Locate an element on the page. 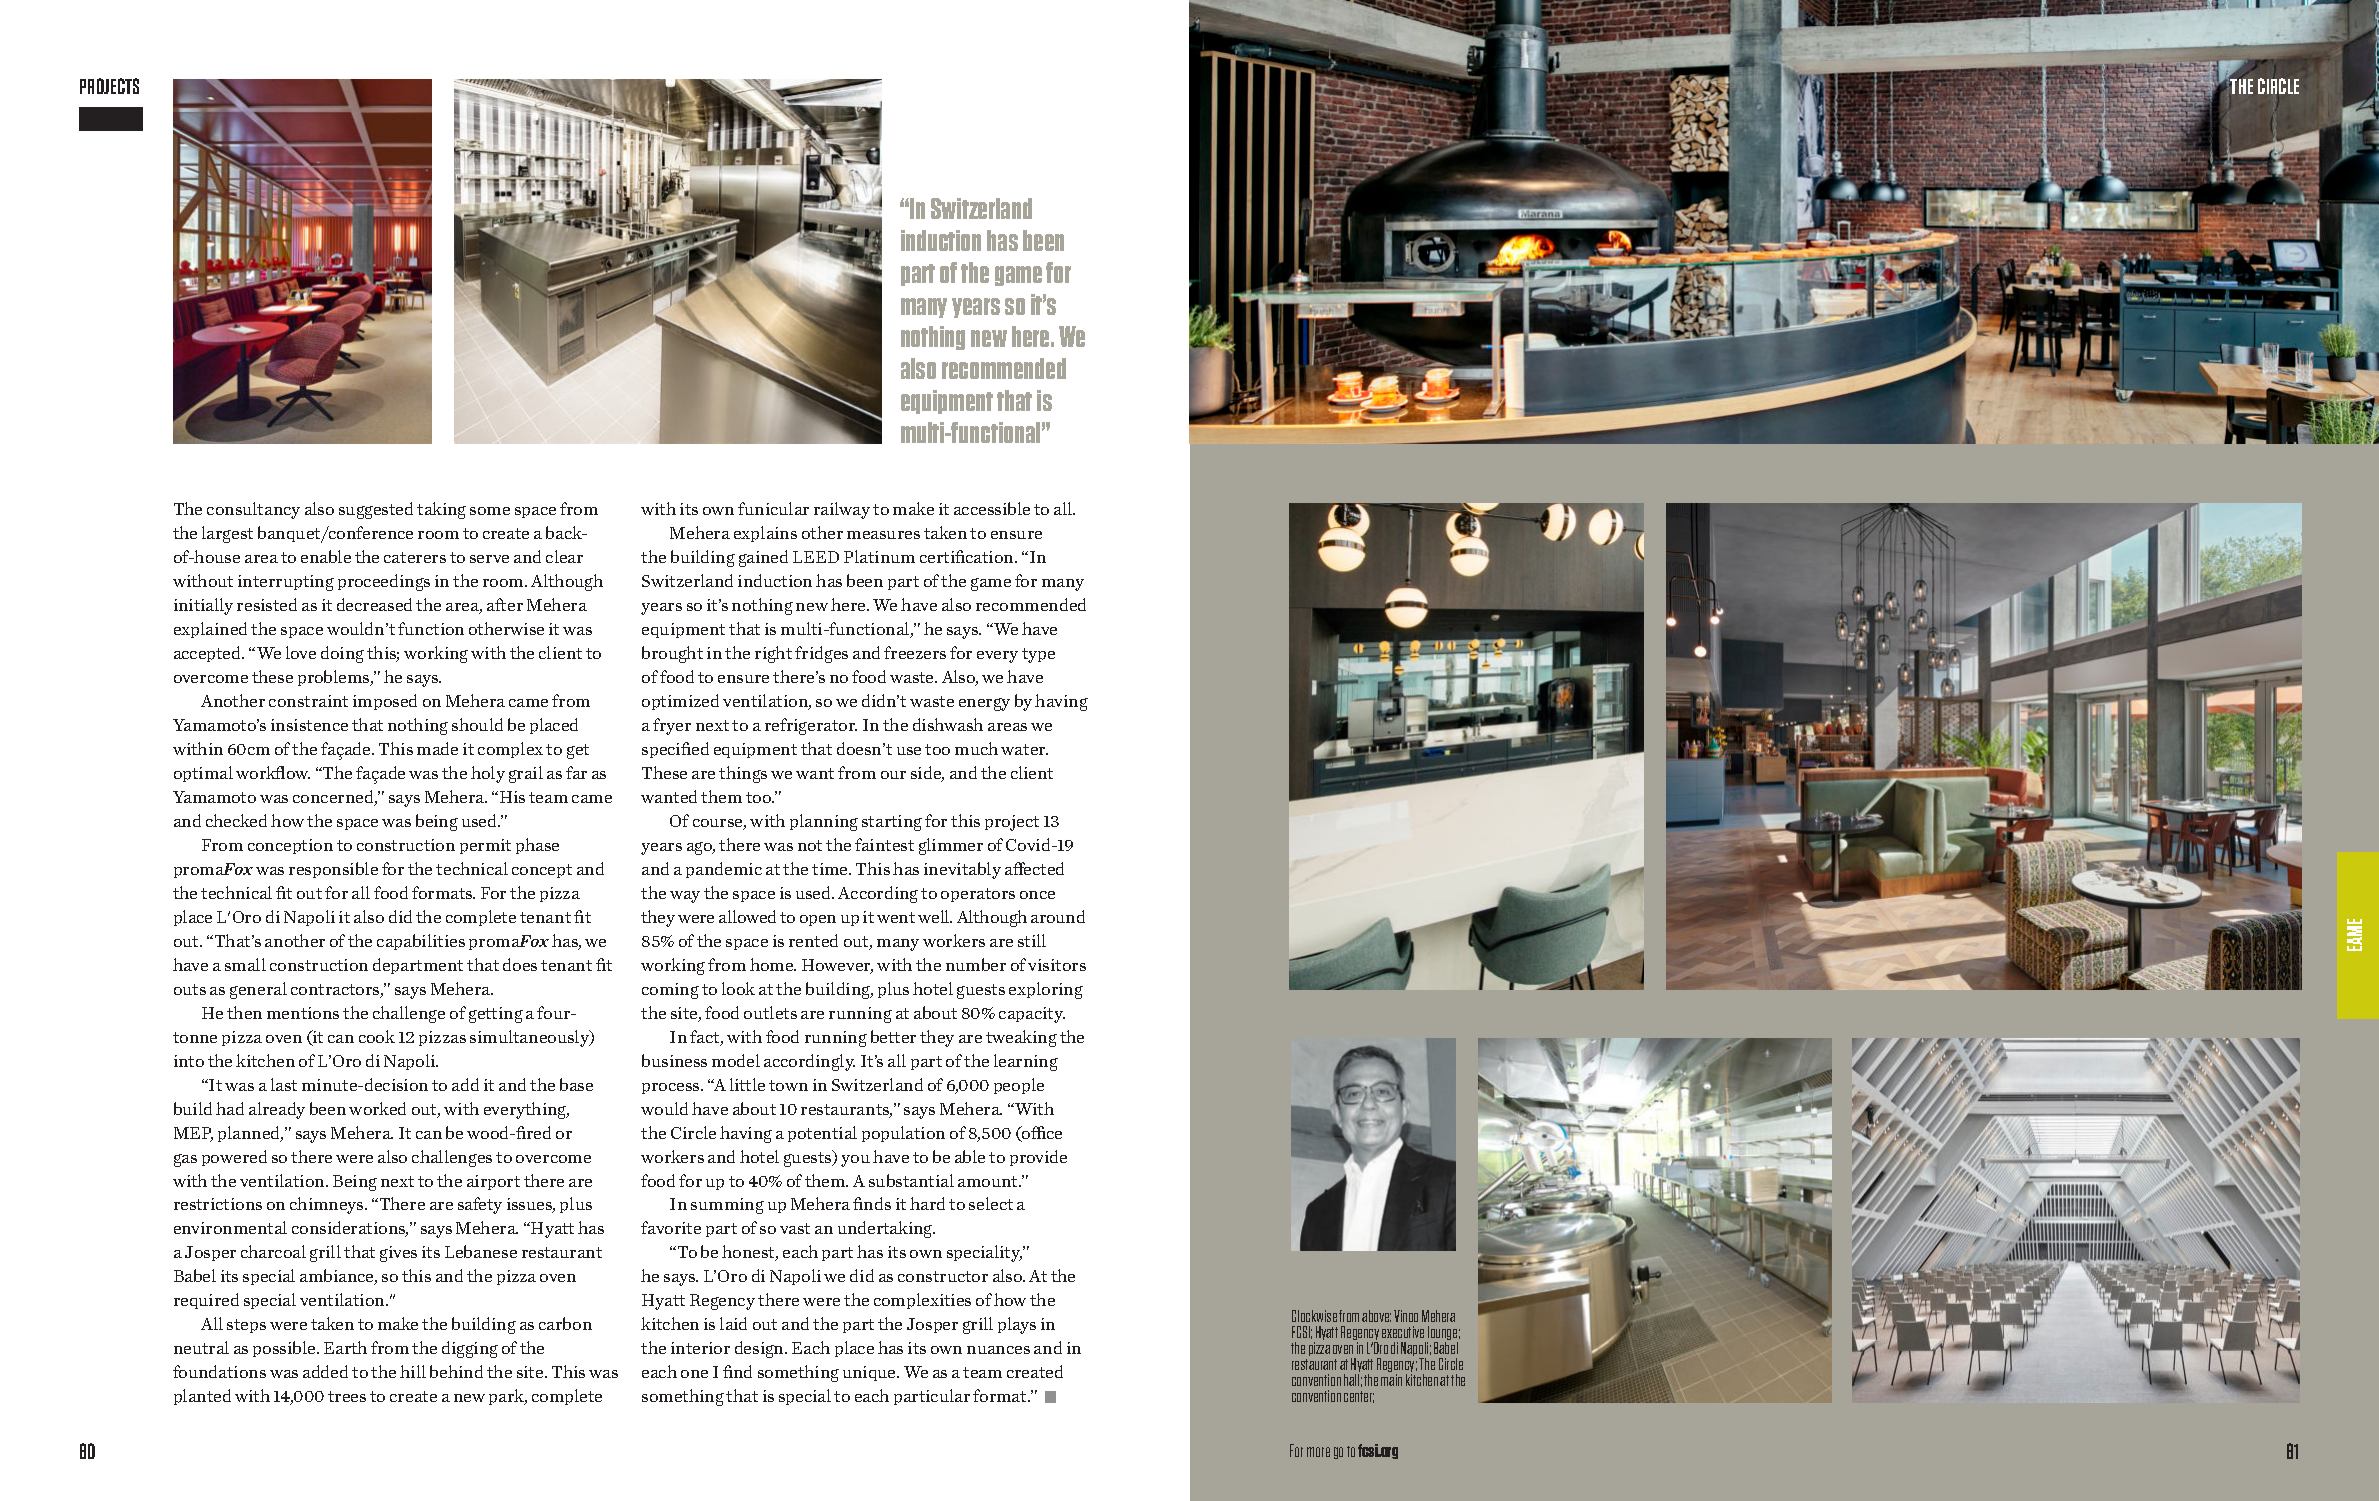  workflow is located at coordinates (273, 772).
